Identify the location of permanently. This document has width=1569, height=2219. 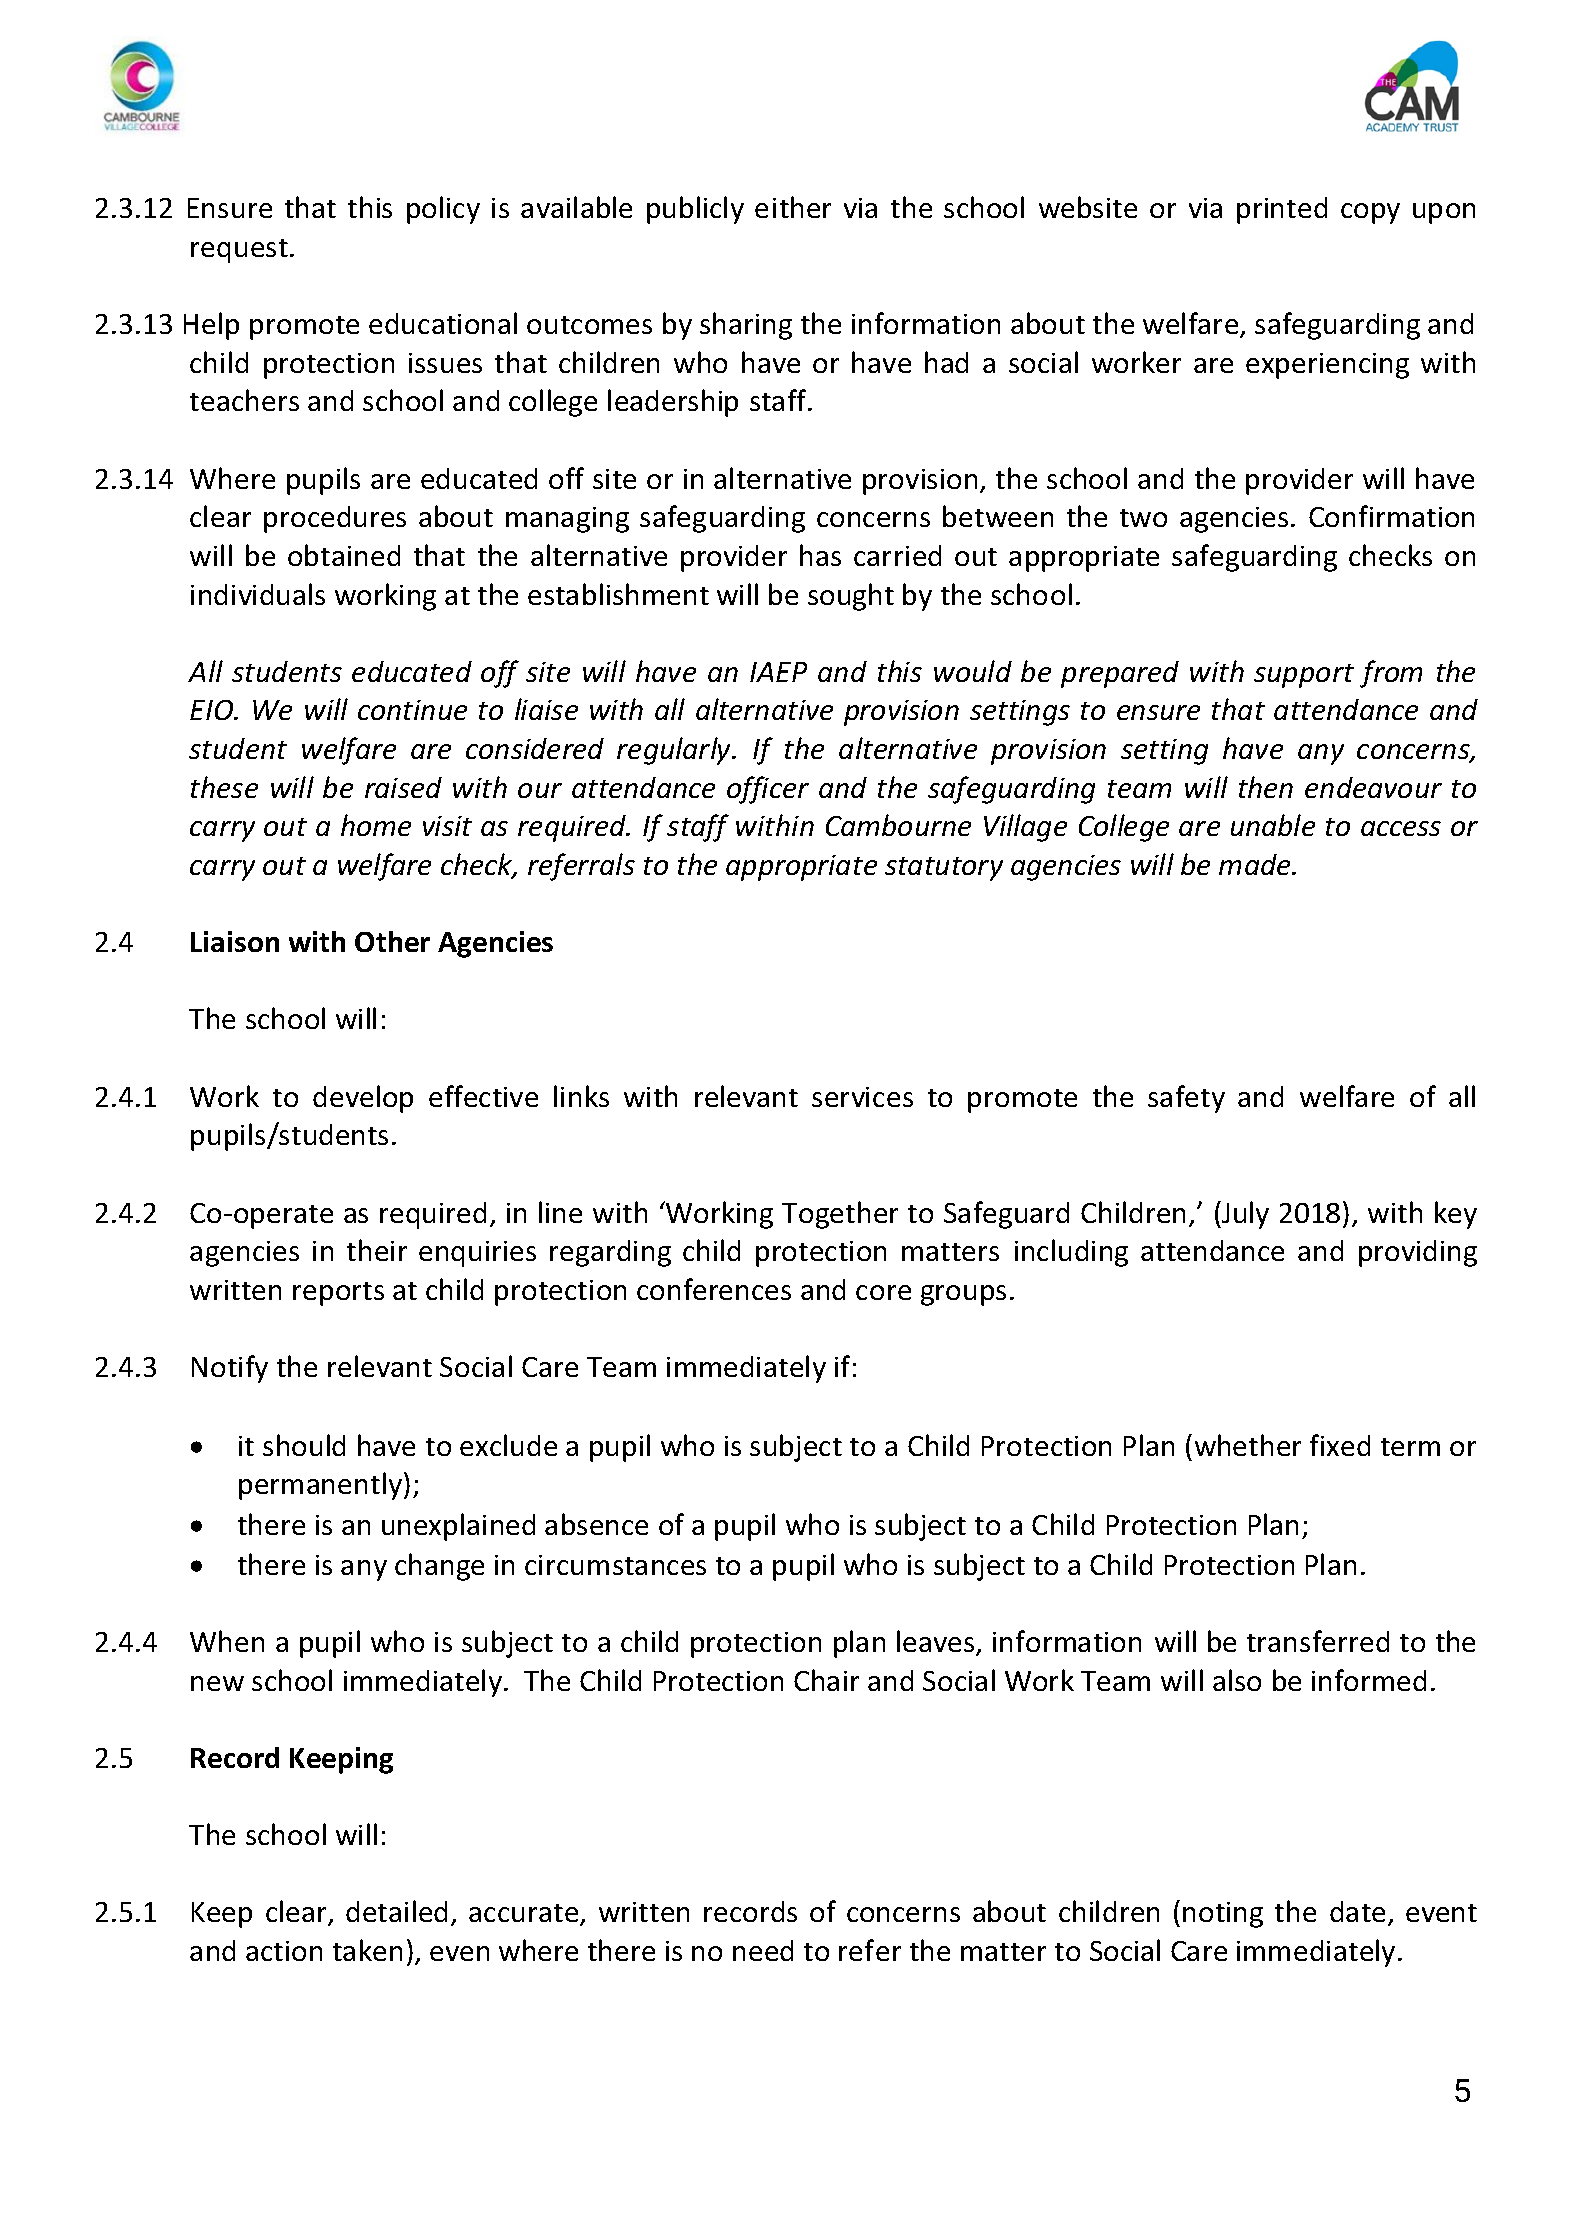
(322, 1486).
